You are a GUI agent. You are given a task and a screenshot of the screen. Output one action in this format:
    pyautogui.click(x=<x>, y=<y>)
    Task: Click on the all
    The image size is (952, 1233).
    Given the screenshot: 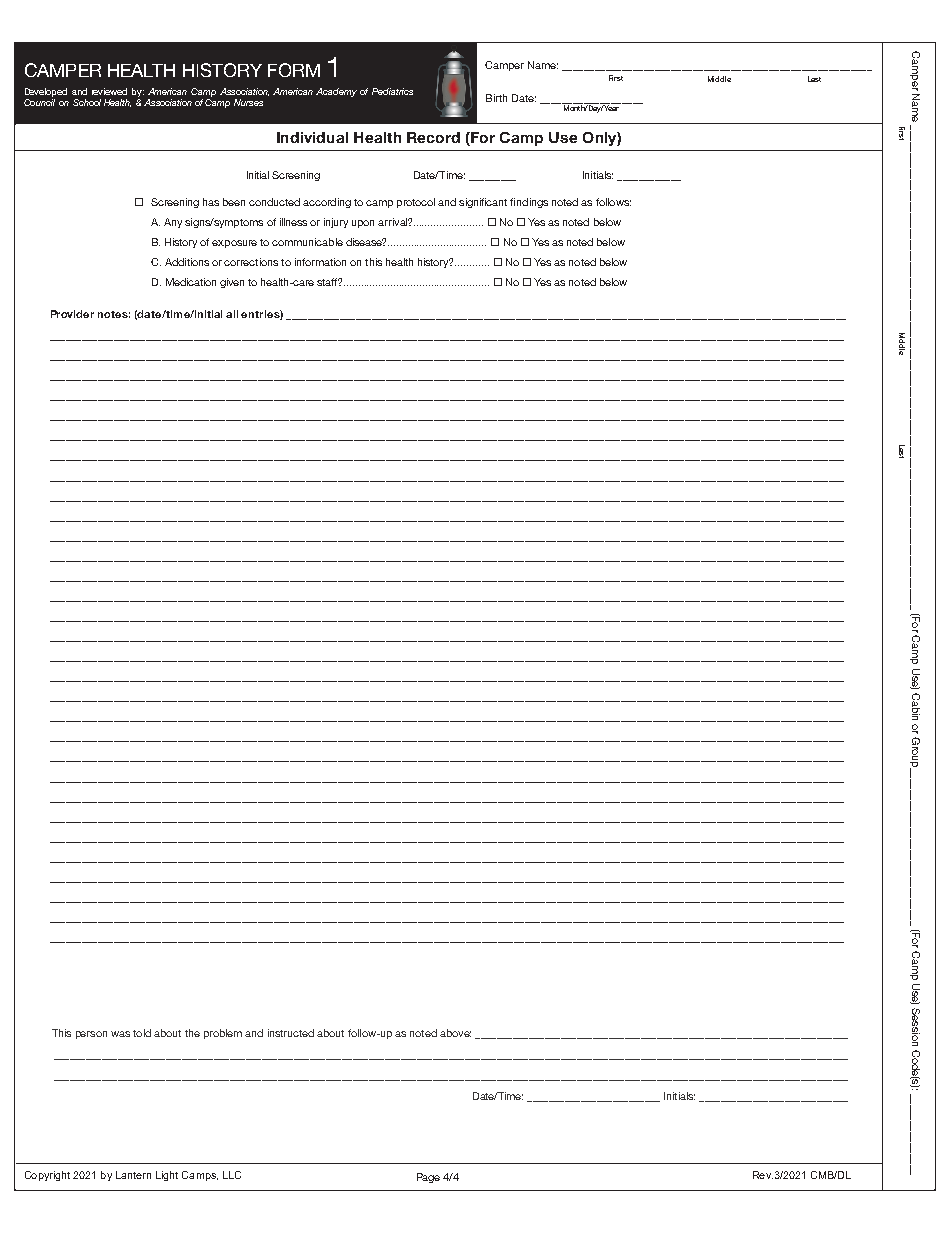 What is the action you would take?
    pyautogui.click(x=232, y=314)
